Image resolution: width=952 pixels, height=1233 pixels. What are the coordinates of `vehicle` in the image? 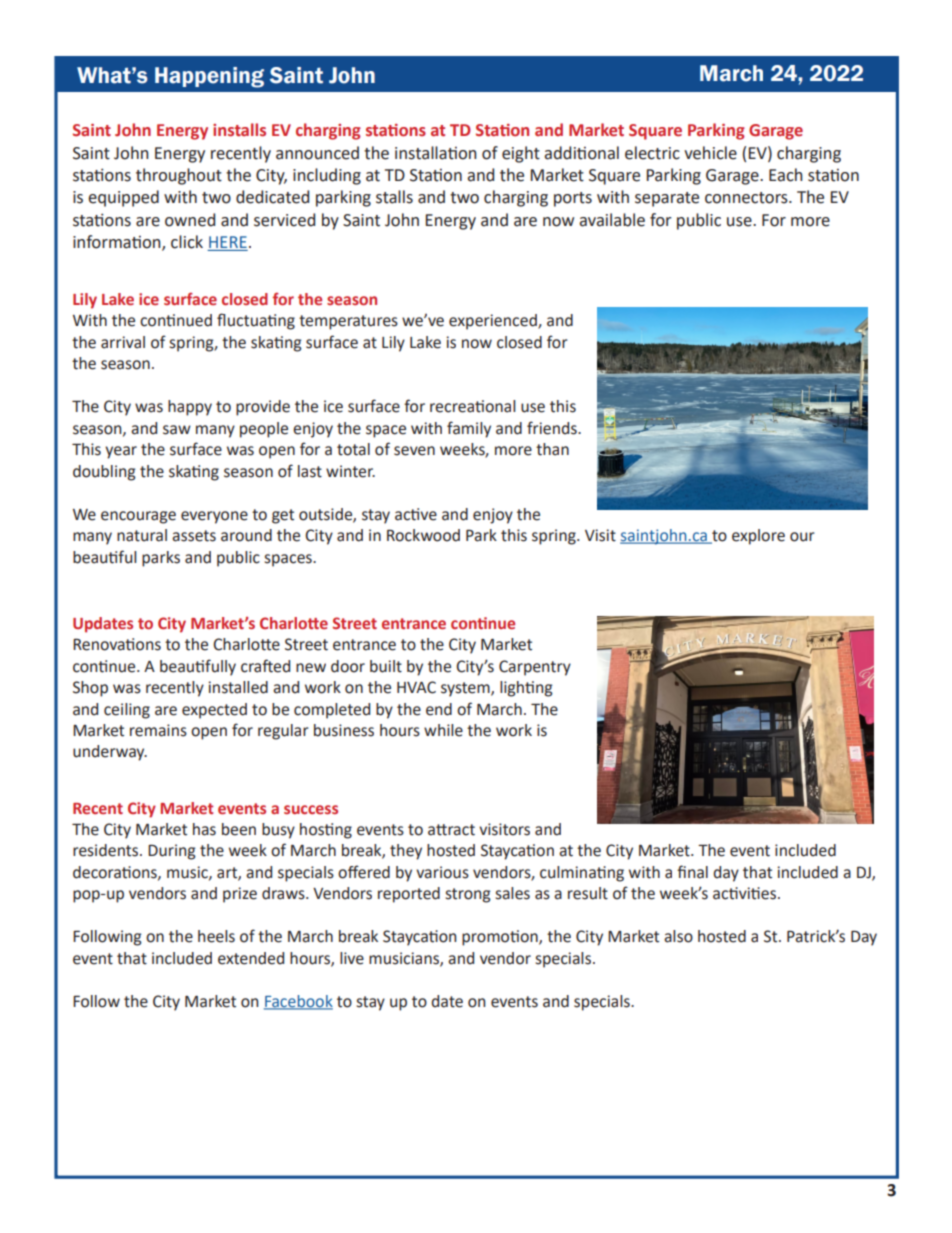 It's located at (710, 153).
